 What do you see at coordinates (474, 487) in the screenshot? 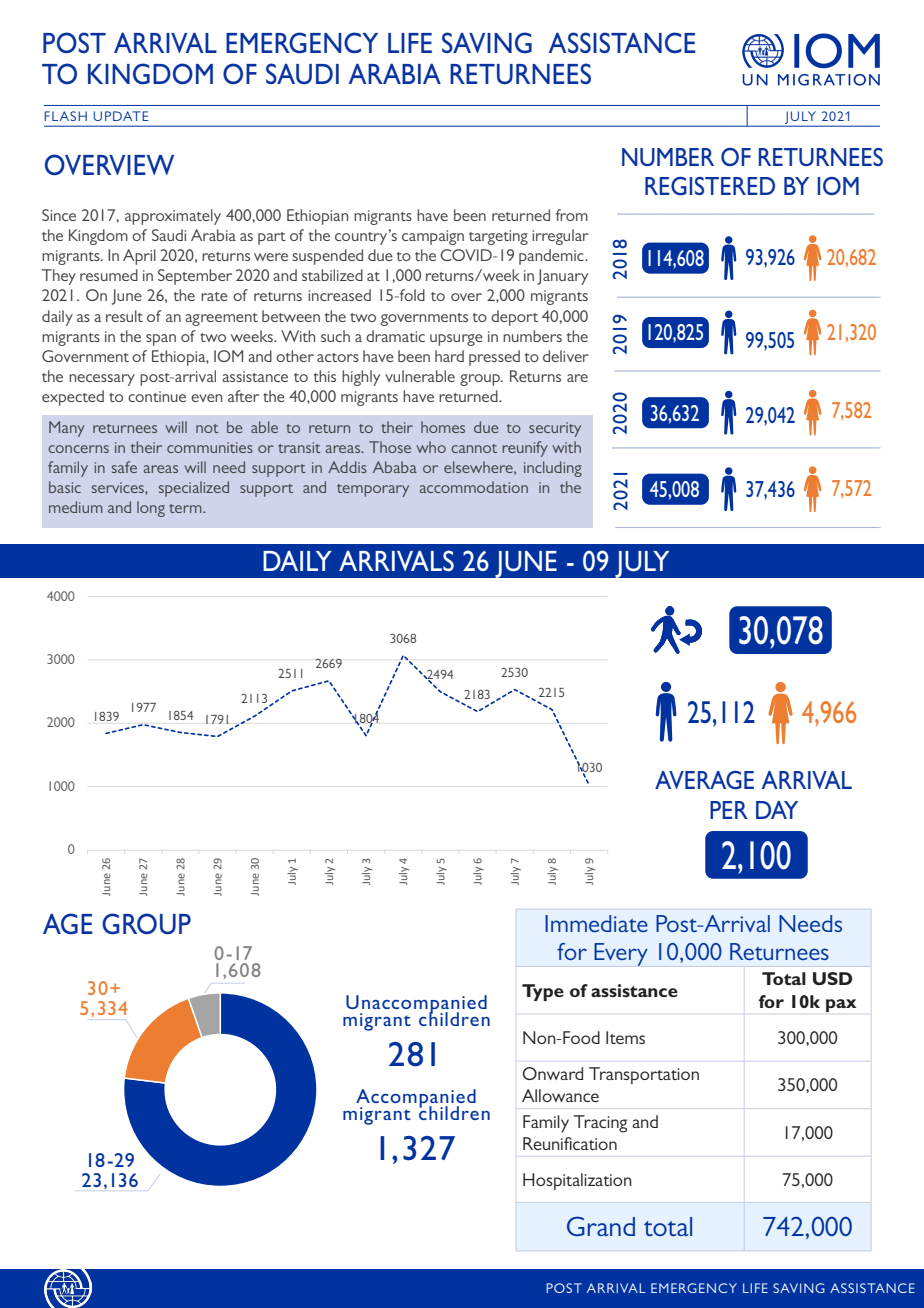
I see `accommodation` at bounding box center [474, 487].
